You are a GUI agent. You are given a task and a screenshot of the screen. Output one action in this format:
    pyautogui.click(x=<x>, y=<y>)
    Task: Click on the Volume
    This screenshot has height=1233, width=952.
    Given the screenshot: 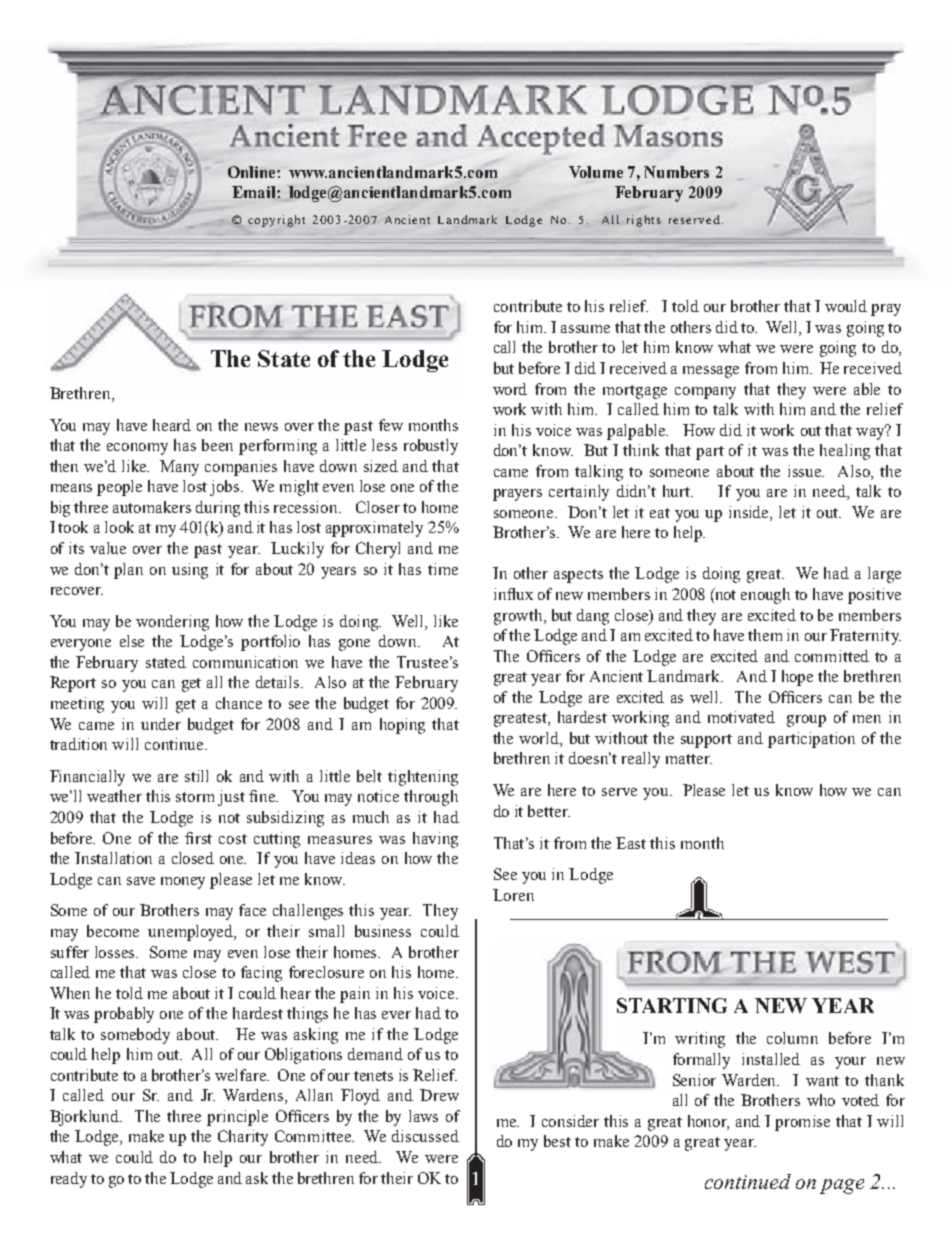 What is the action you would take?
    pyautogui.click(x=596, y=172)
